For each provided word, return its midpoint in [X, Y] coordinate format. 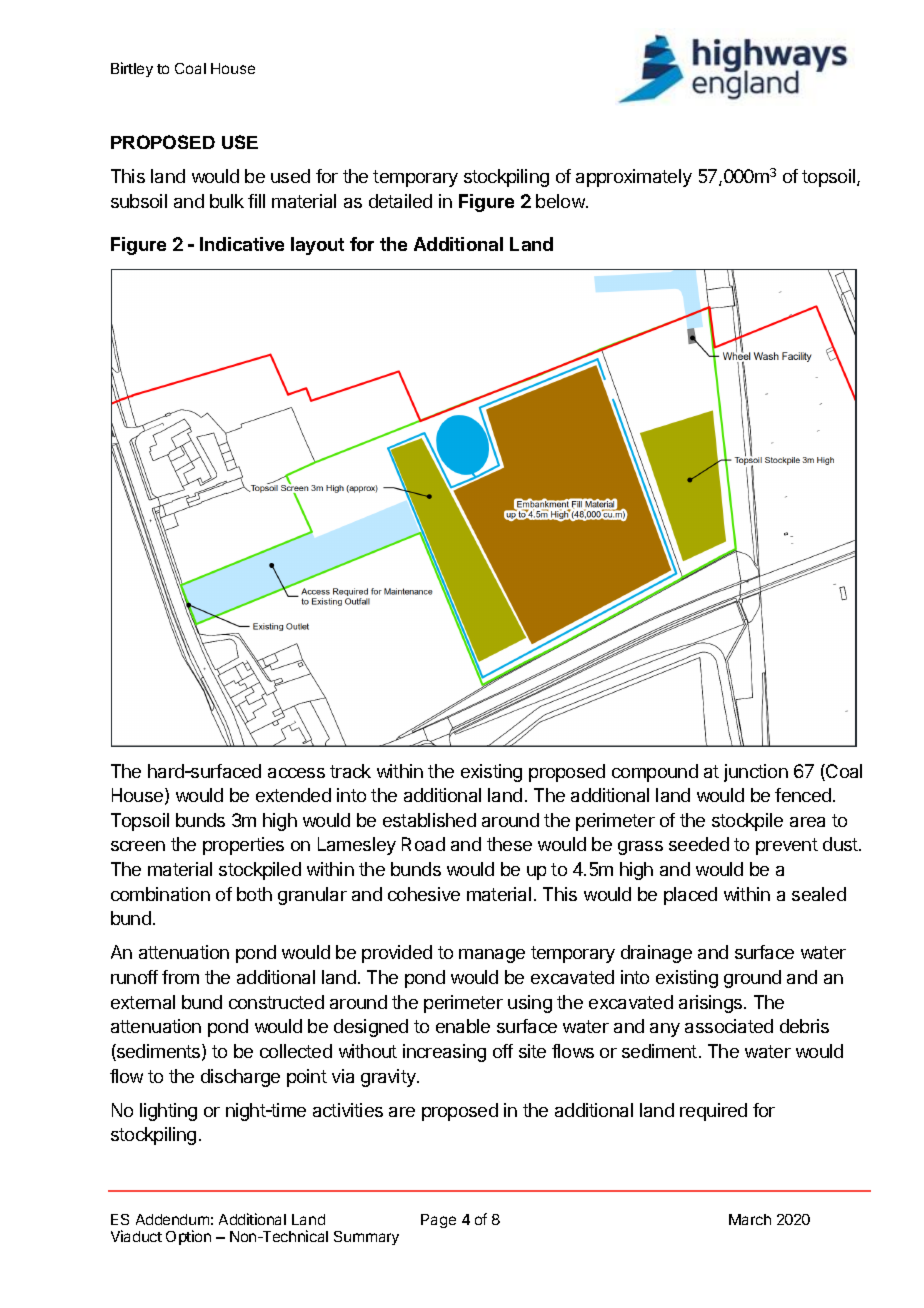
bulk [227, 201]
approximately [634, 178]
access [296, 773]
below [561, 201]
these [509, 844]
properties [243, 846]
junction [756, 773]
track [350, 771]
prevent [787, 846]
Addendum [172, 1219]
